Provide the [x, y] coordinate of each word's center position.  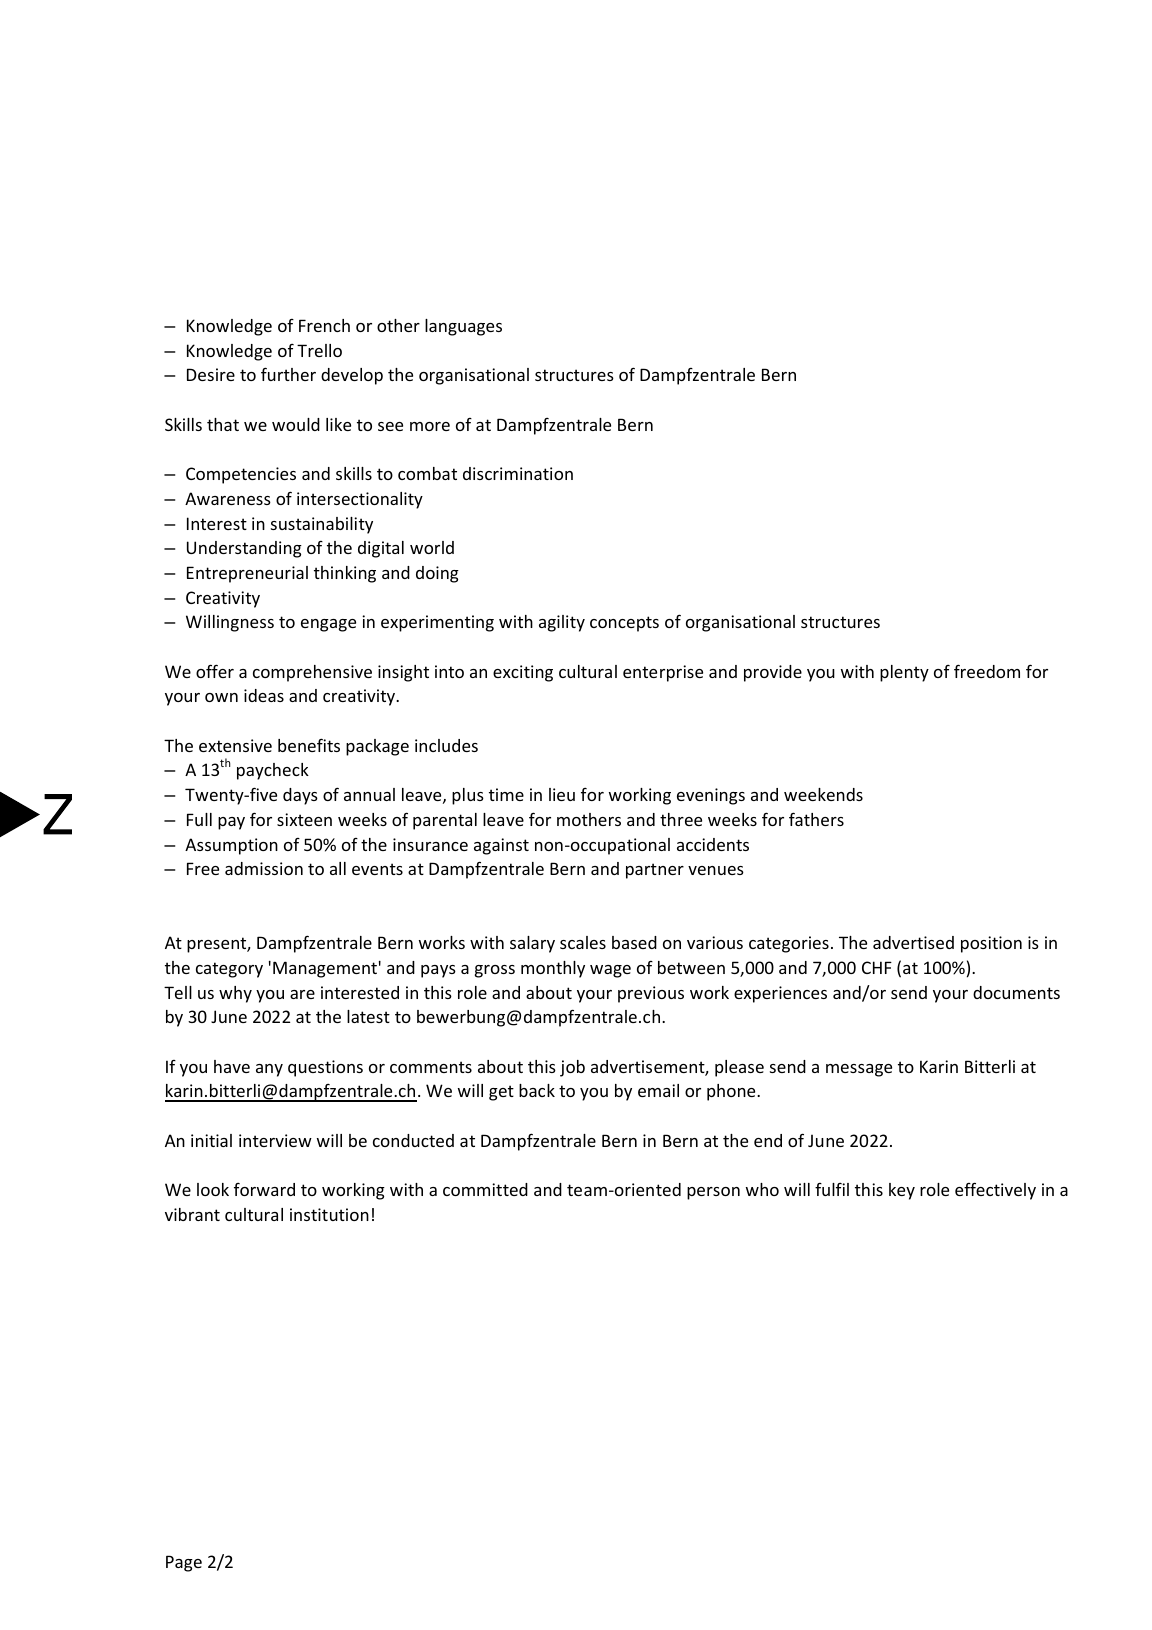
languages [463, 327]
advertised [913, 942]
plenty [904, 673]
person [713, 1193]
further [288, 374]
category [229, 970]
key [902, 1191]
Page [184, 1563]
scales [583, 942]
